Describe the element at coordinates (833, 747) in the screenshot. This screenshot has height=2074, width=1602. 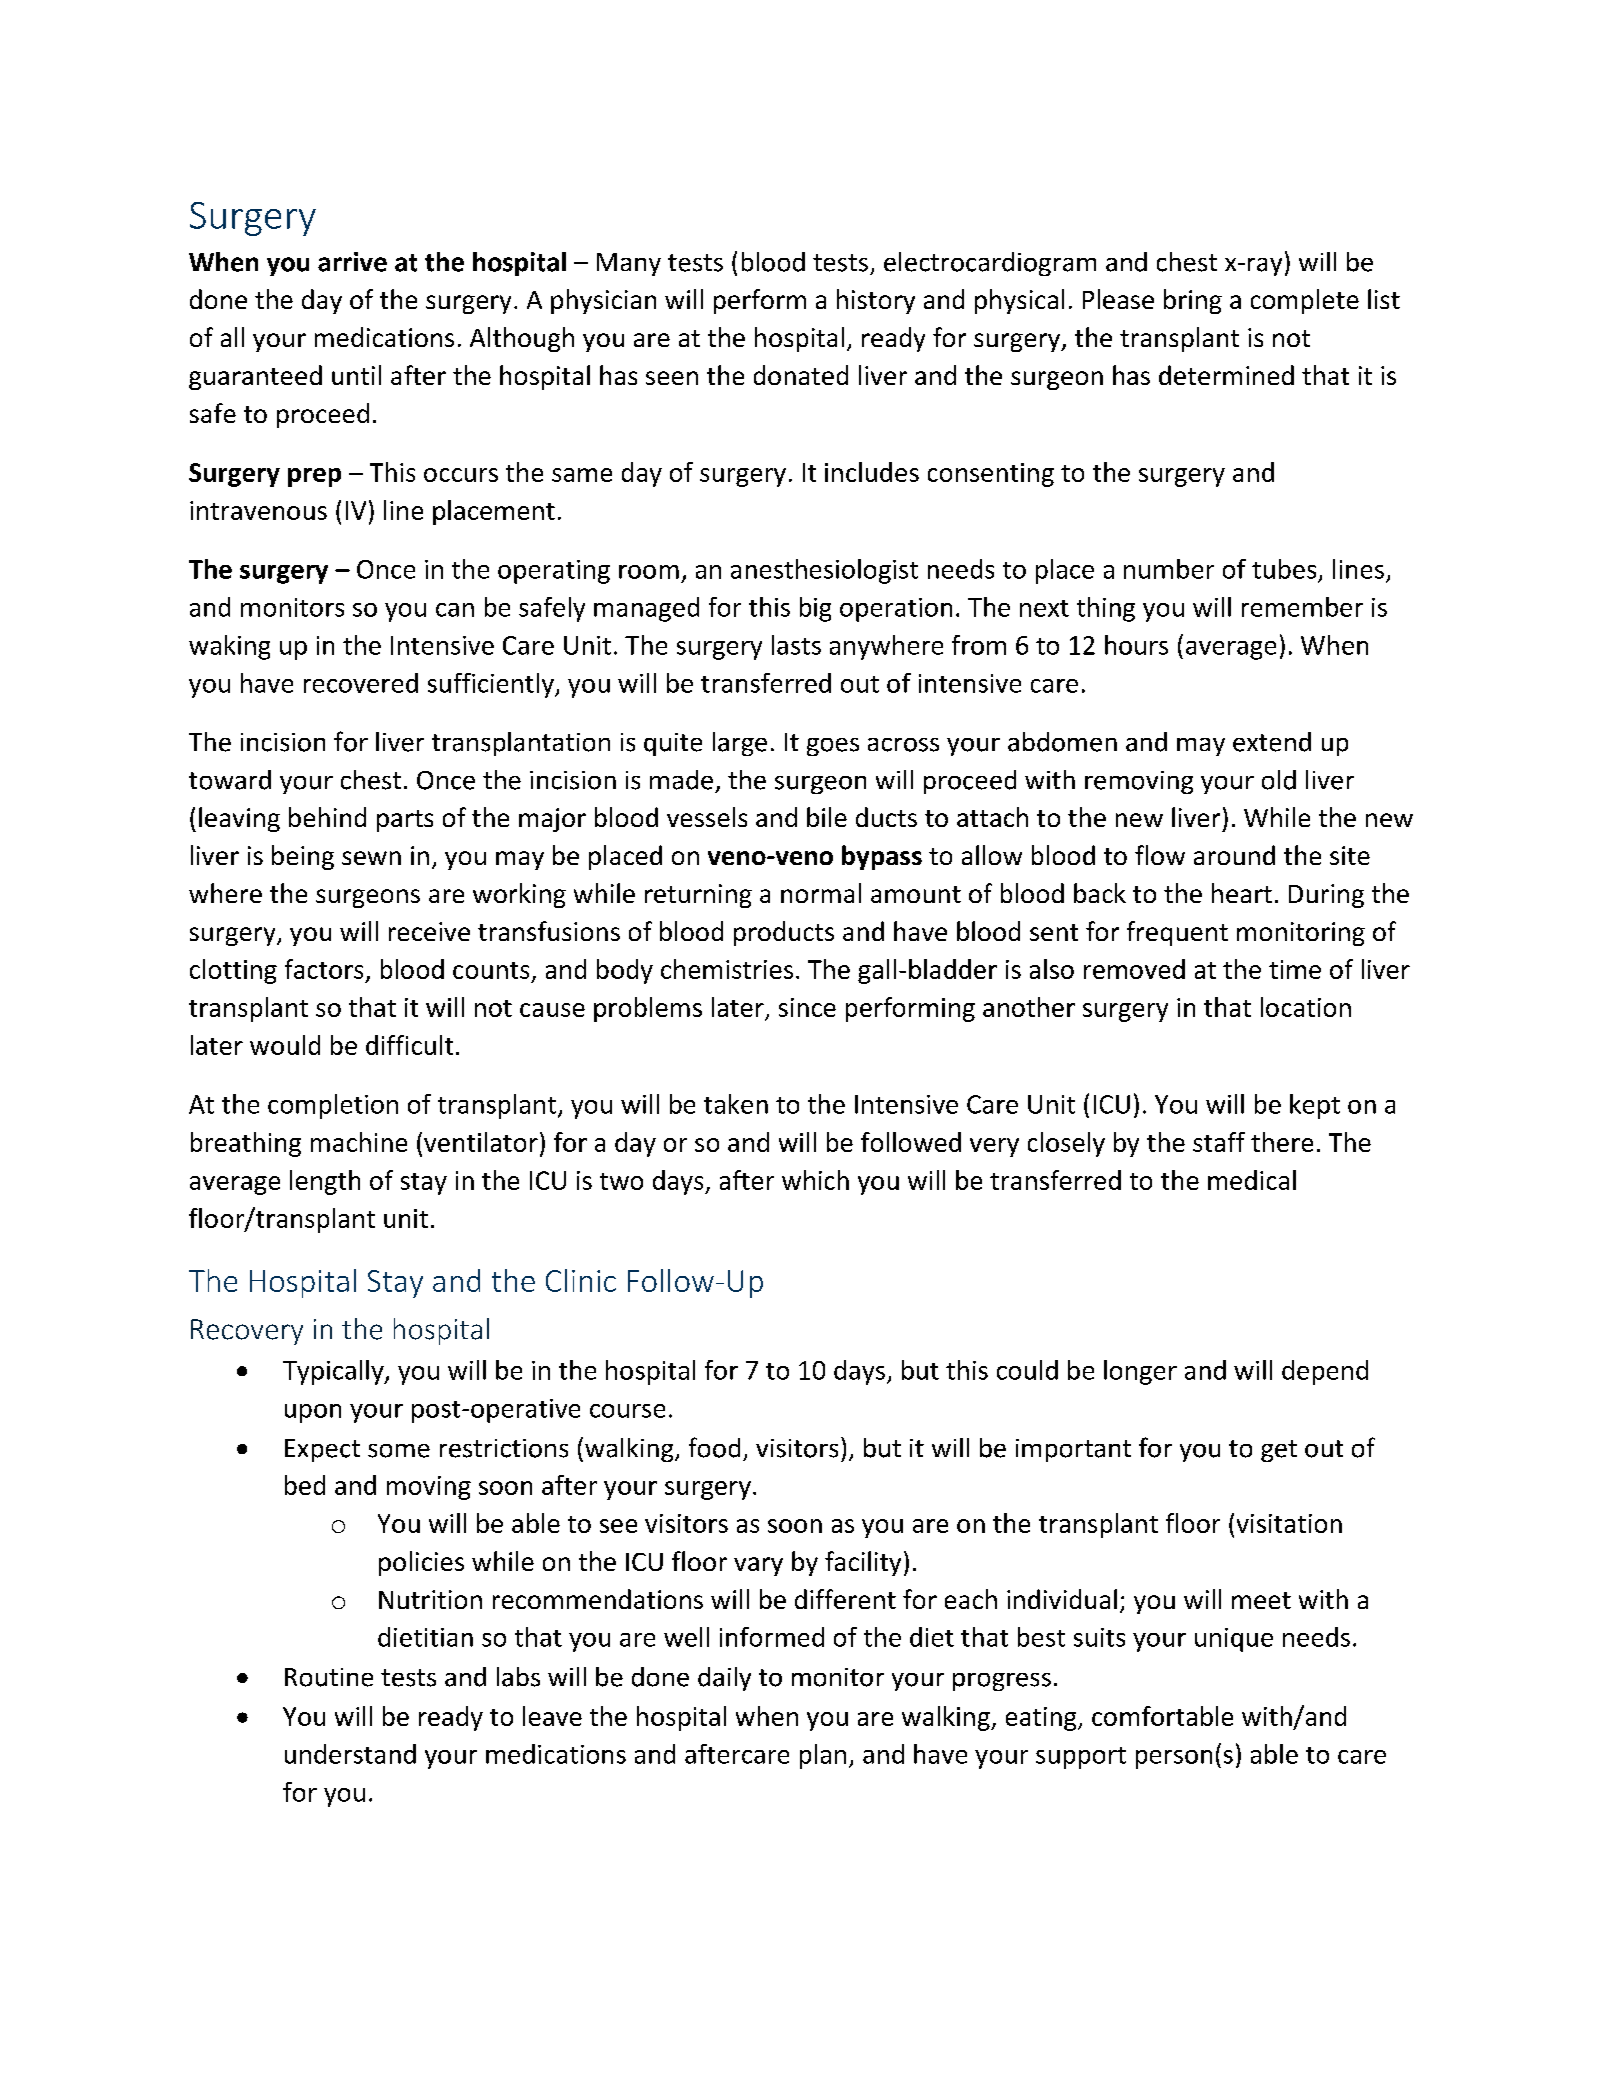
I see `goes` at that location.
